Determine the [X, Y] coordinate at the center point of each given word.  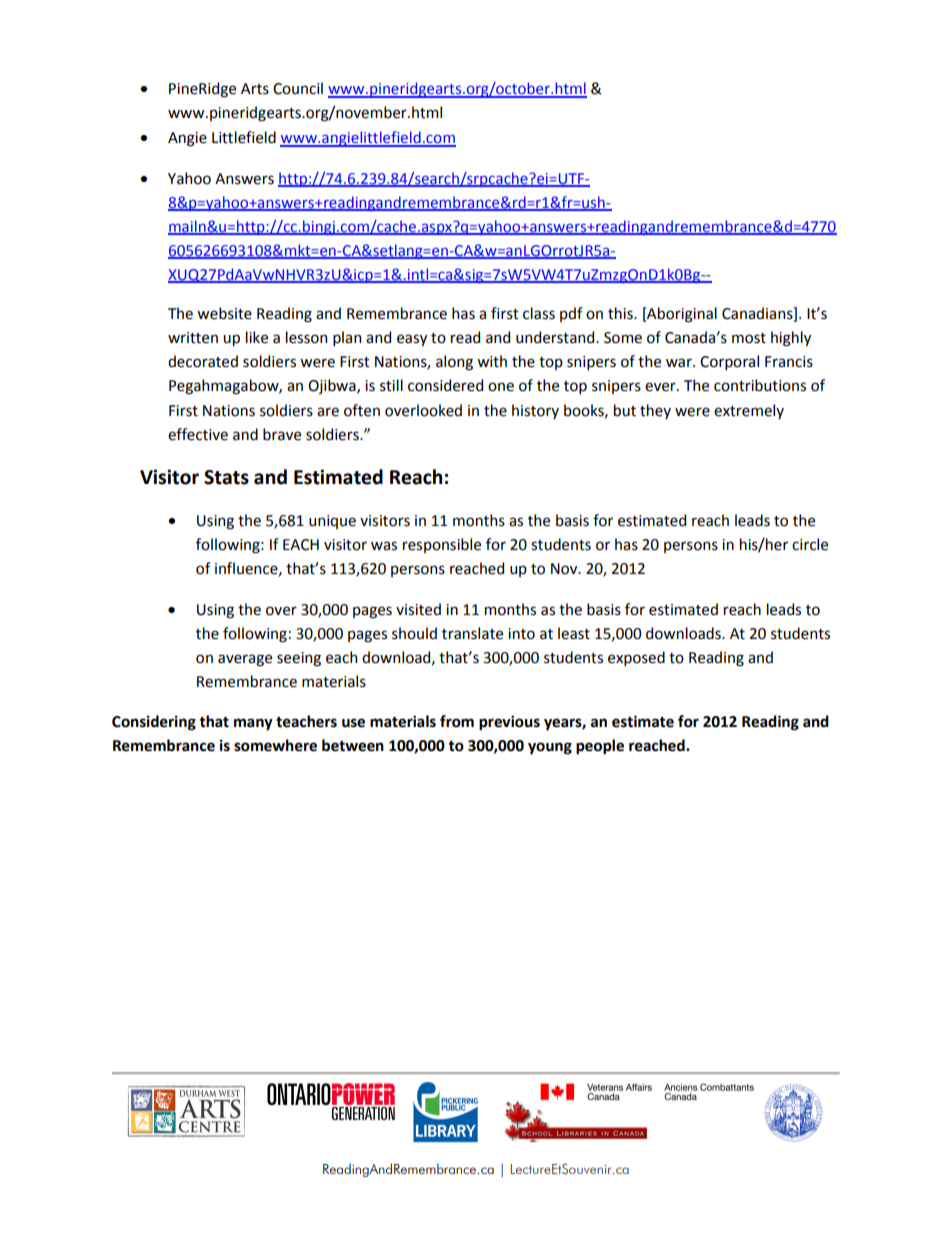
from [457, 721]
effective [198, 434]
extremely [749, 411]
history [535, 411]
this [621, 313]
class [539, 313]
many [253, 724]
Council [298, 88]
